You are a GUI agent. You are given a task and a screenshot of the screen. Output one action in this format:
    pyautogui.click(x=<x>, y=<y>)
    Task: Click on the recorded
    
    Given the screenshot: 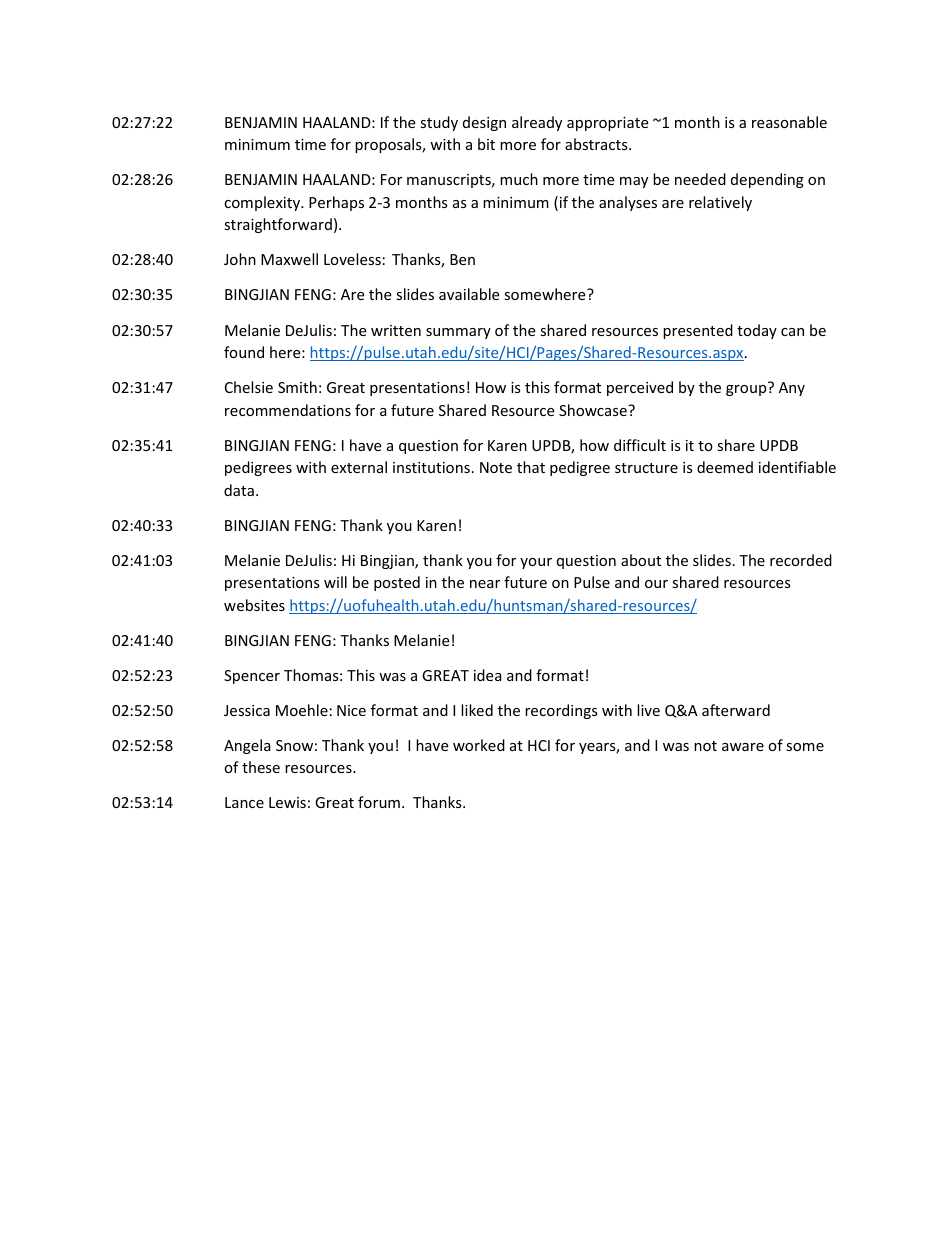 What is the action you would take?
    pyautogui.click(x=801, y=560)
